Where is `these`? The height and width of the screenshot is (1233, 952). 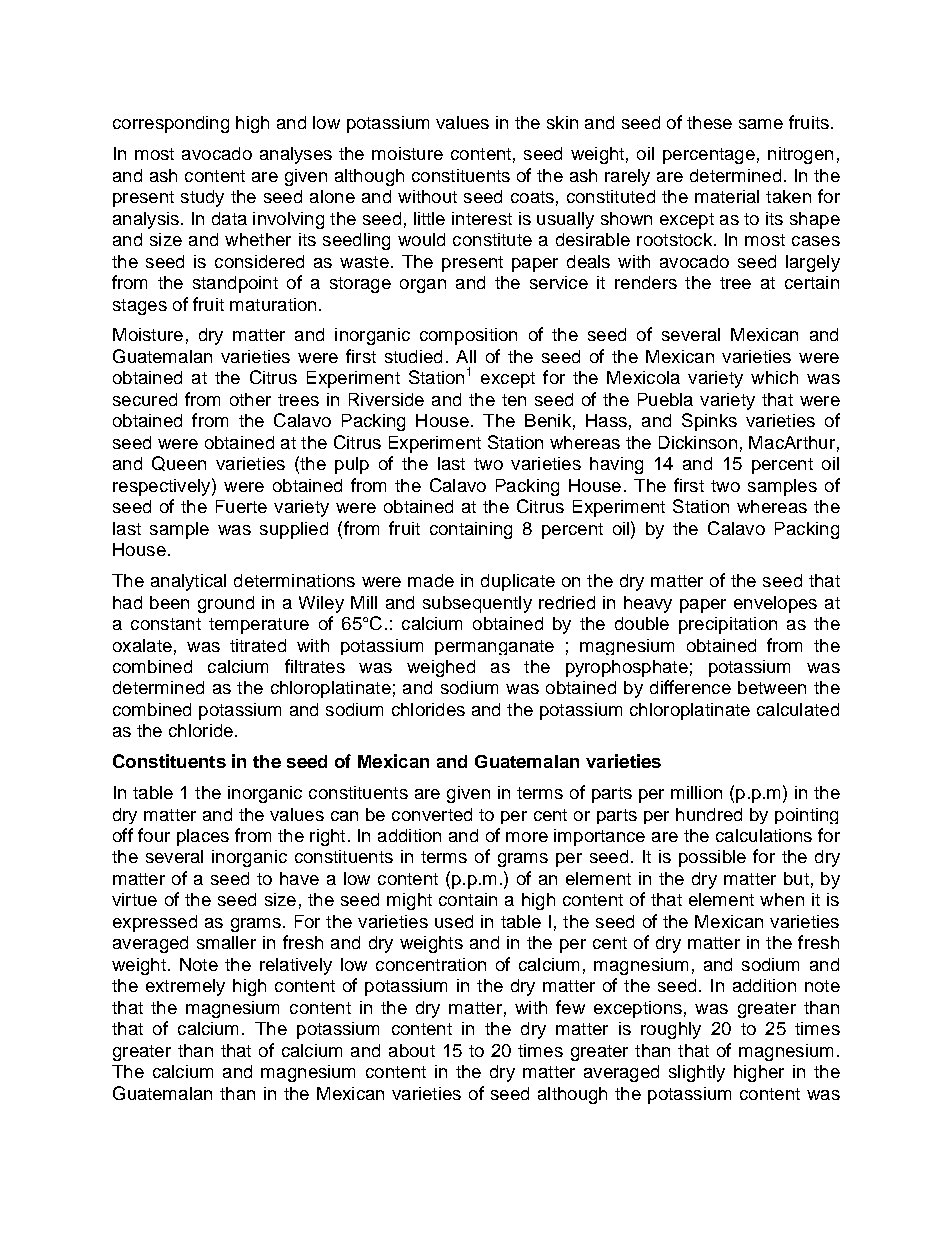
these is located at coordinates (709, 122).
